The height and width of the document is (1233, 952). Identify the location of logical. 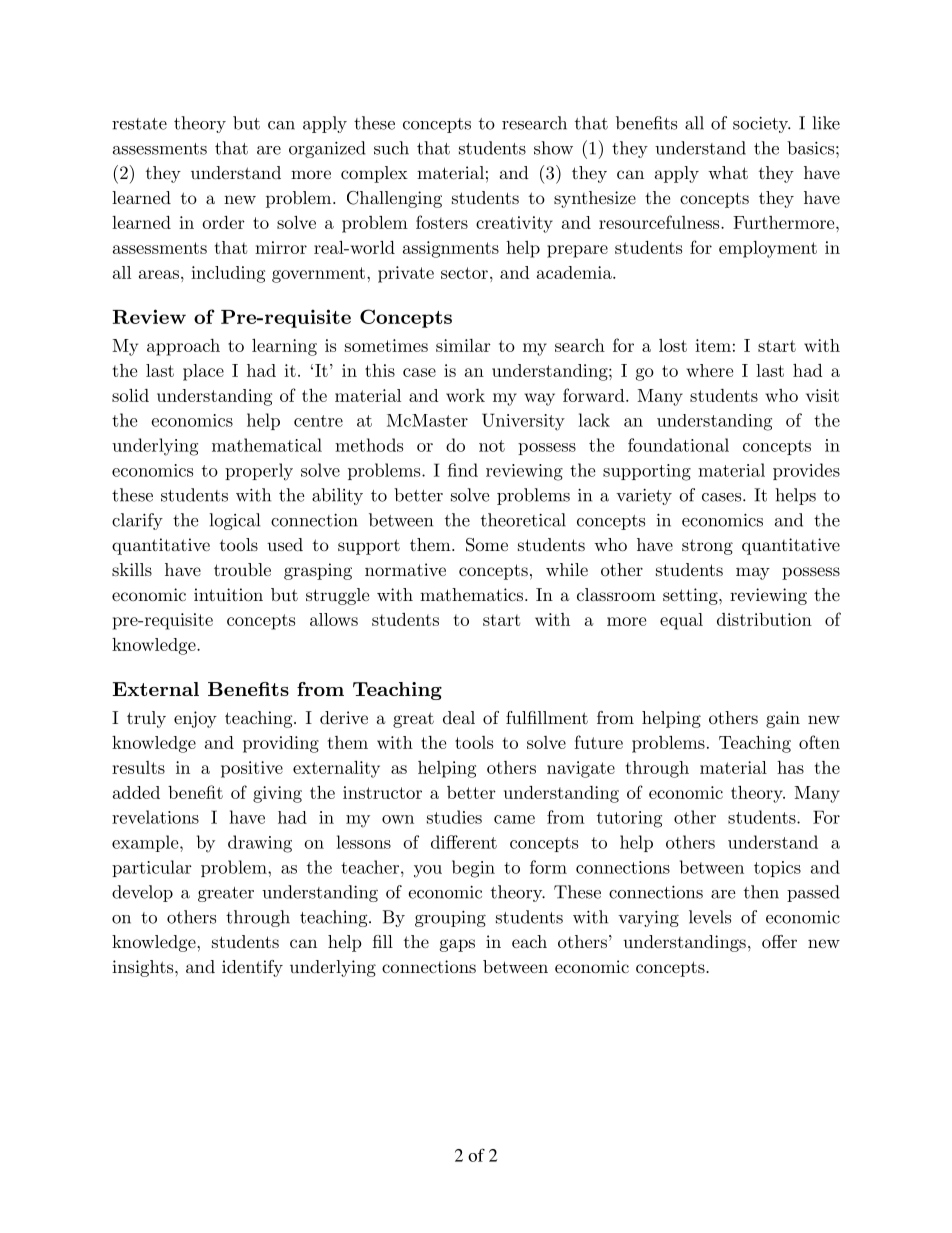
(234, 521).
